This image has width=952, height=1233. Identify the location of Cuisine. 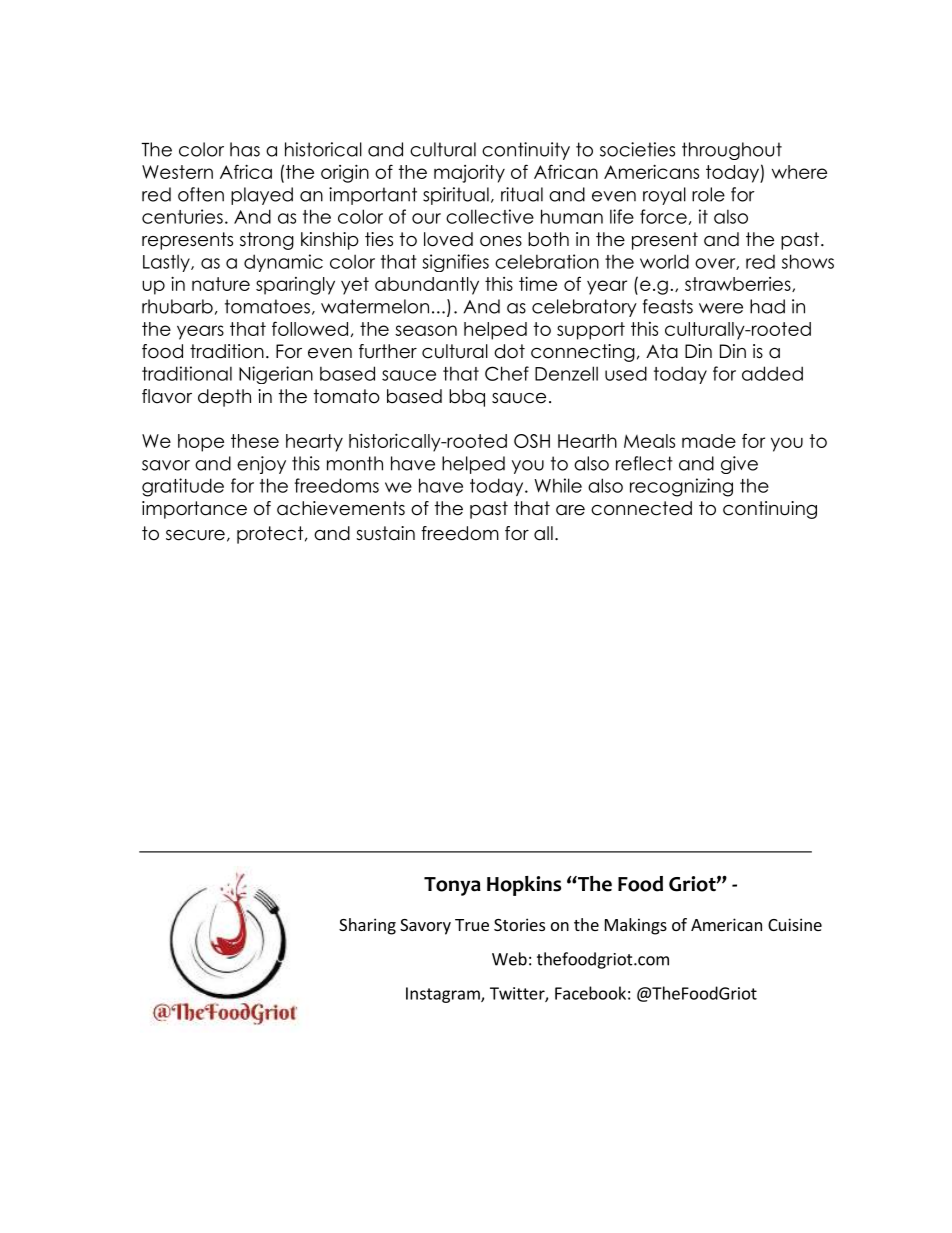
(795, 924).
